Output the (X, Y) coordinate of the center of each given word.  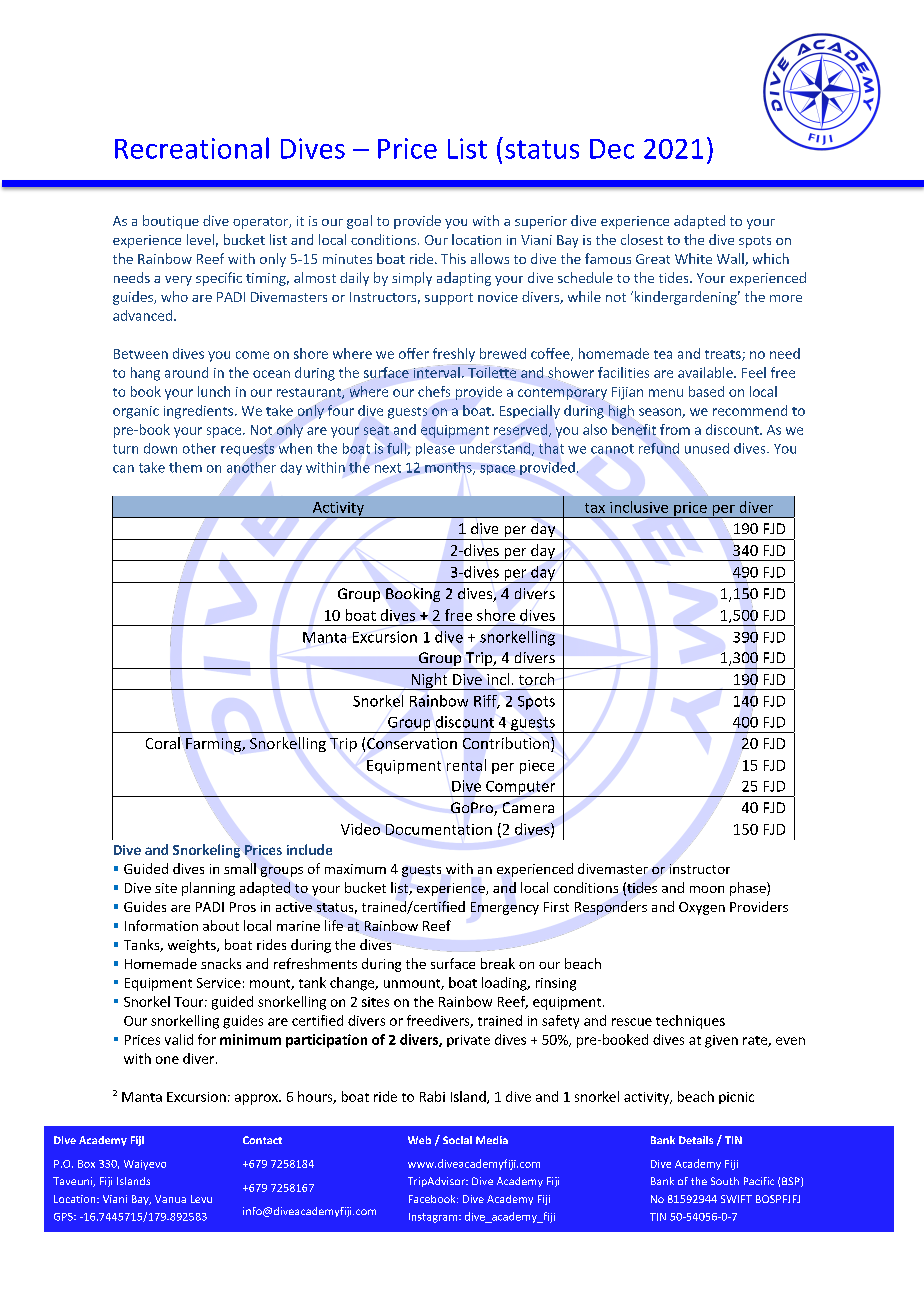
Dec (612, 149)
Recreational (192, 148)
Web (419, 1140)
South (725, 1181)
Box (86, 1164)
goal (359, 222)
